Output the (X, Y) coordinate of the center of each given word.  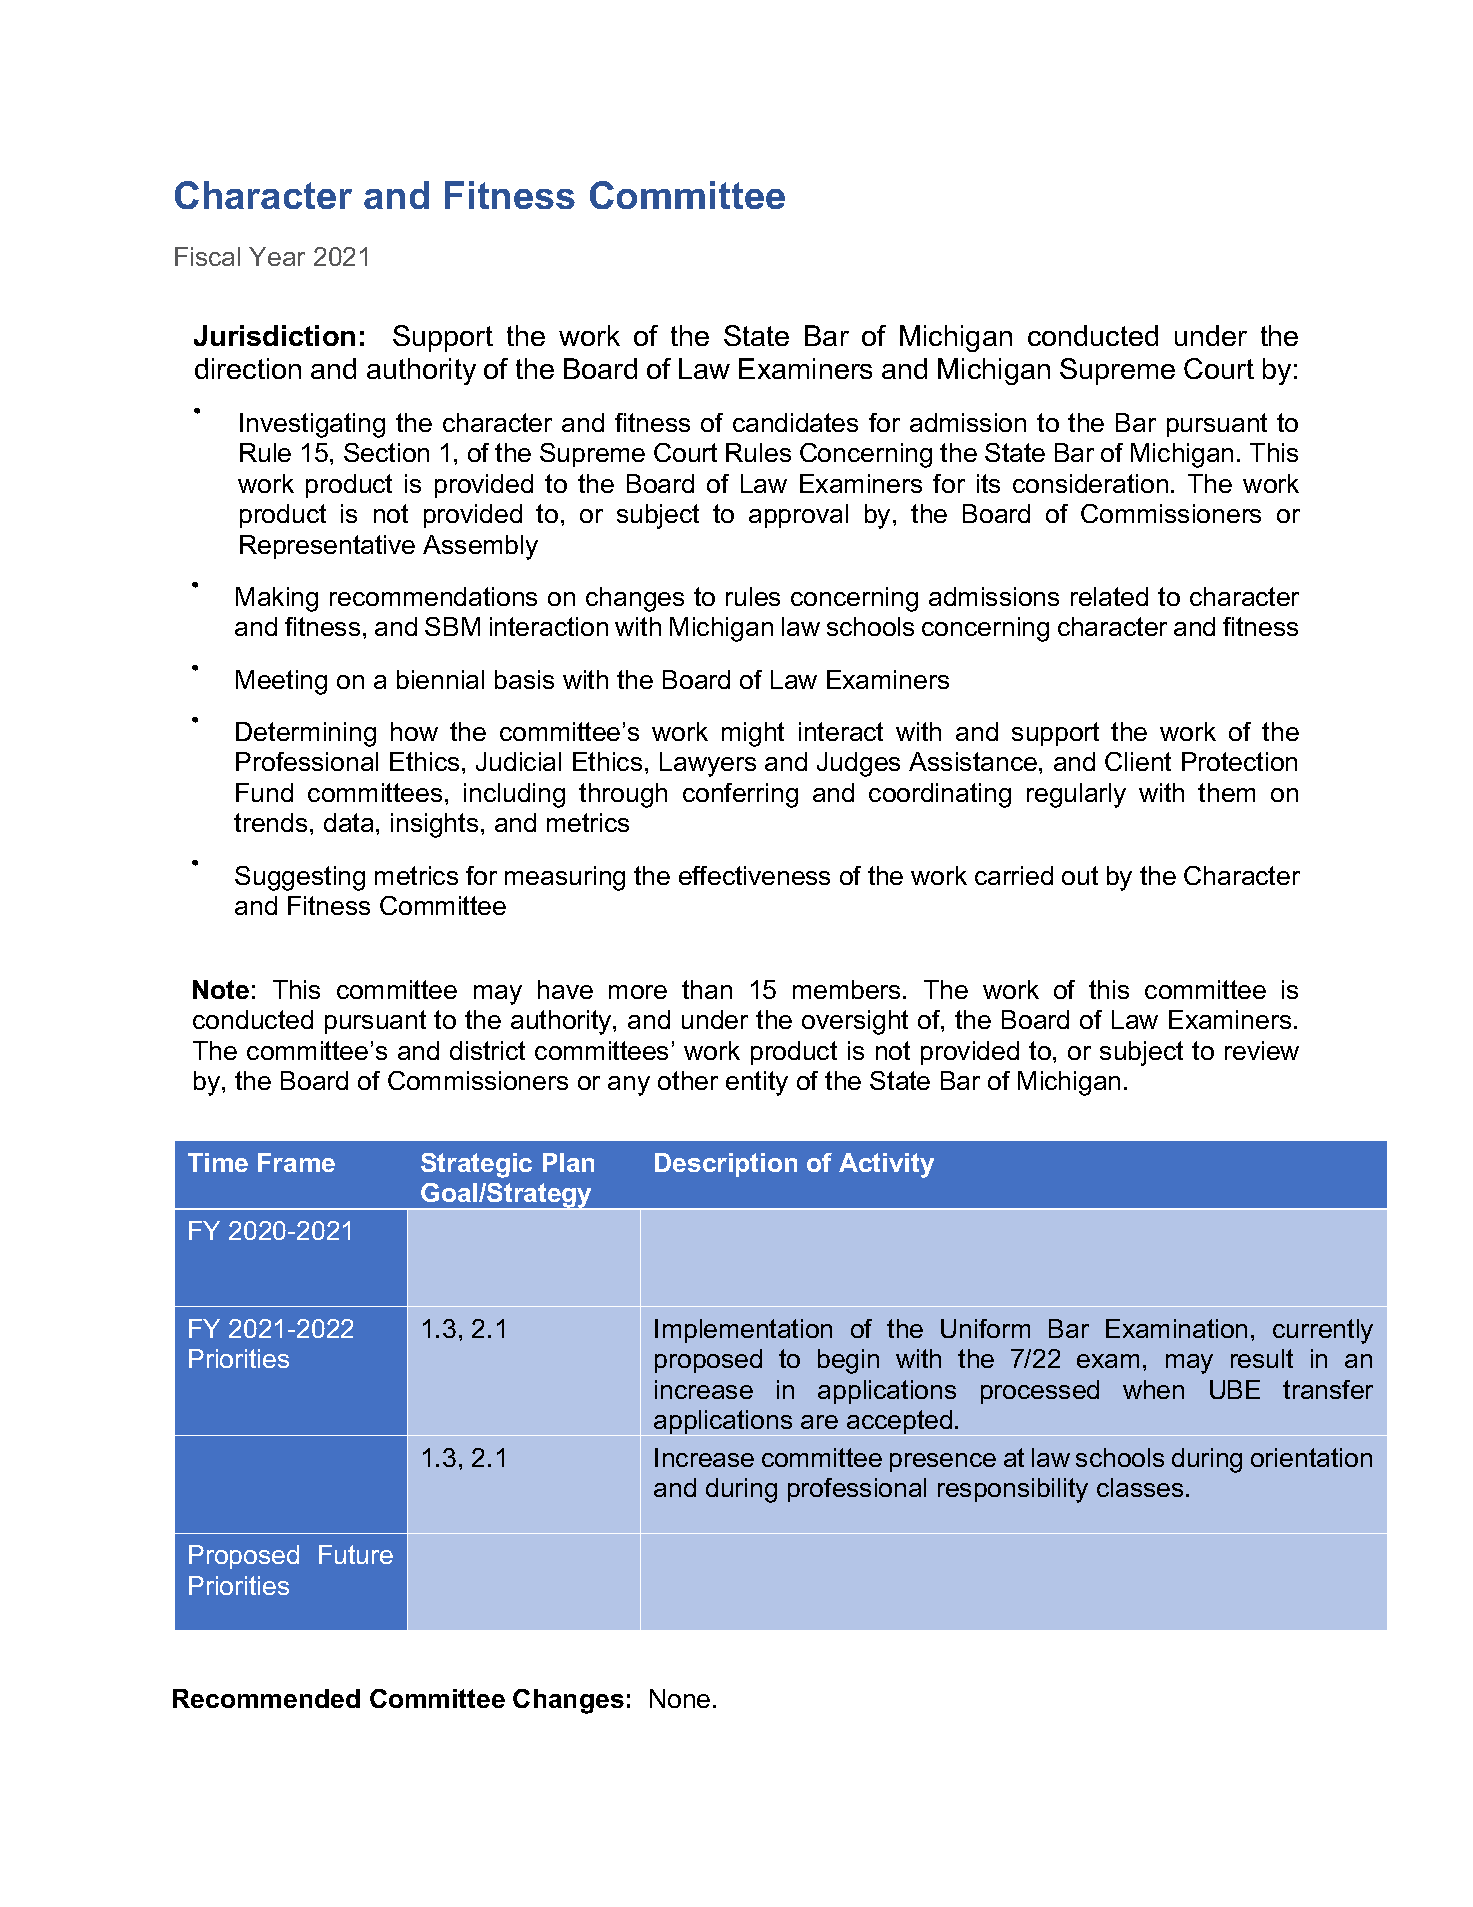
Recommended (266, 1698)
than (707, 989)
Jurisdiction (274, 335)
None (680, 1698)
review (1262, 1050)
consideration (1090, 483)
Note (221, 989)
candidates (795, 422)
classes (1140, 1487)
